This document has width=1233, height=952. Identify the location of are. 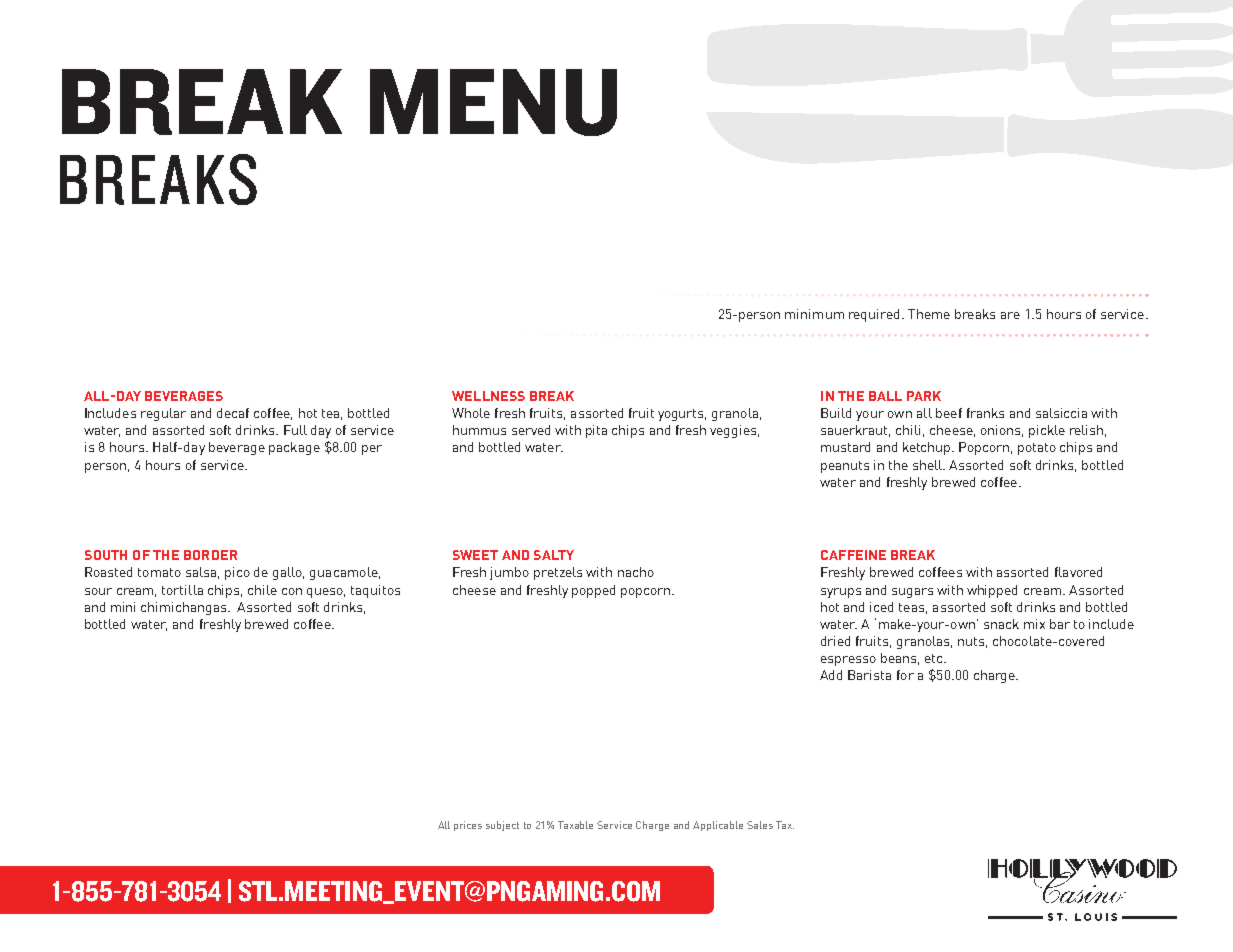
(1010, 315).
